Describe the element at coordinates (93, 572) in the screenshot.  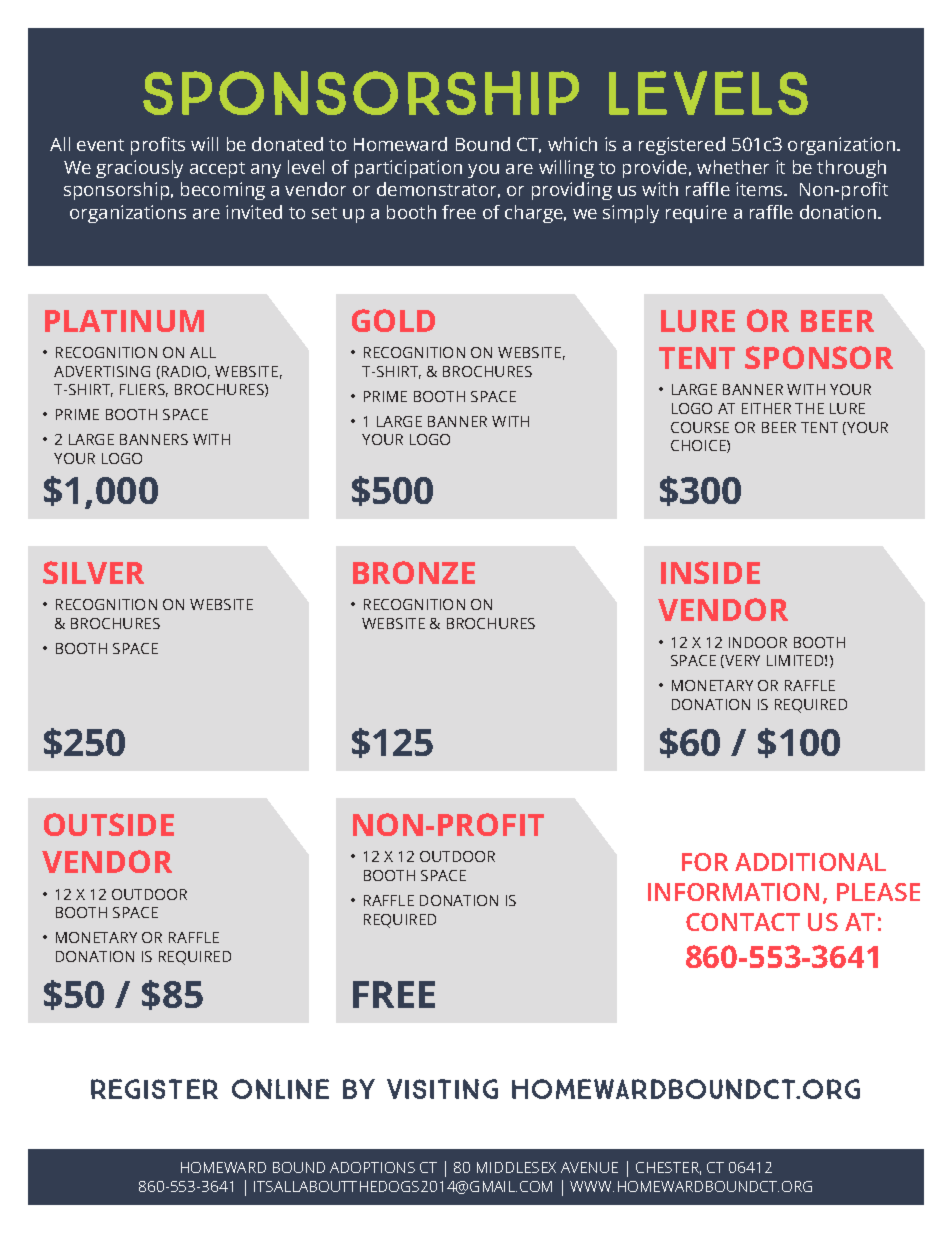
I see `SILVER` at that location.
